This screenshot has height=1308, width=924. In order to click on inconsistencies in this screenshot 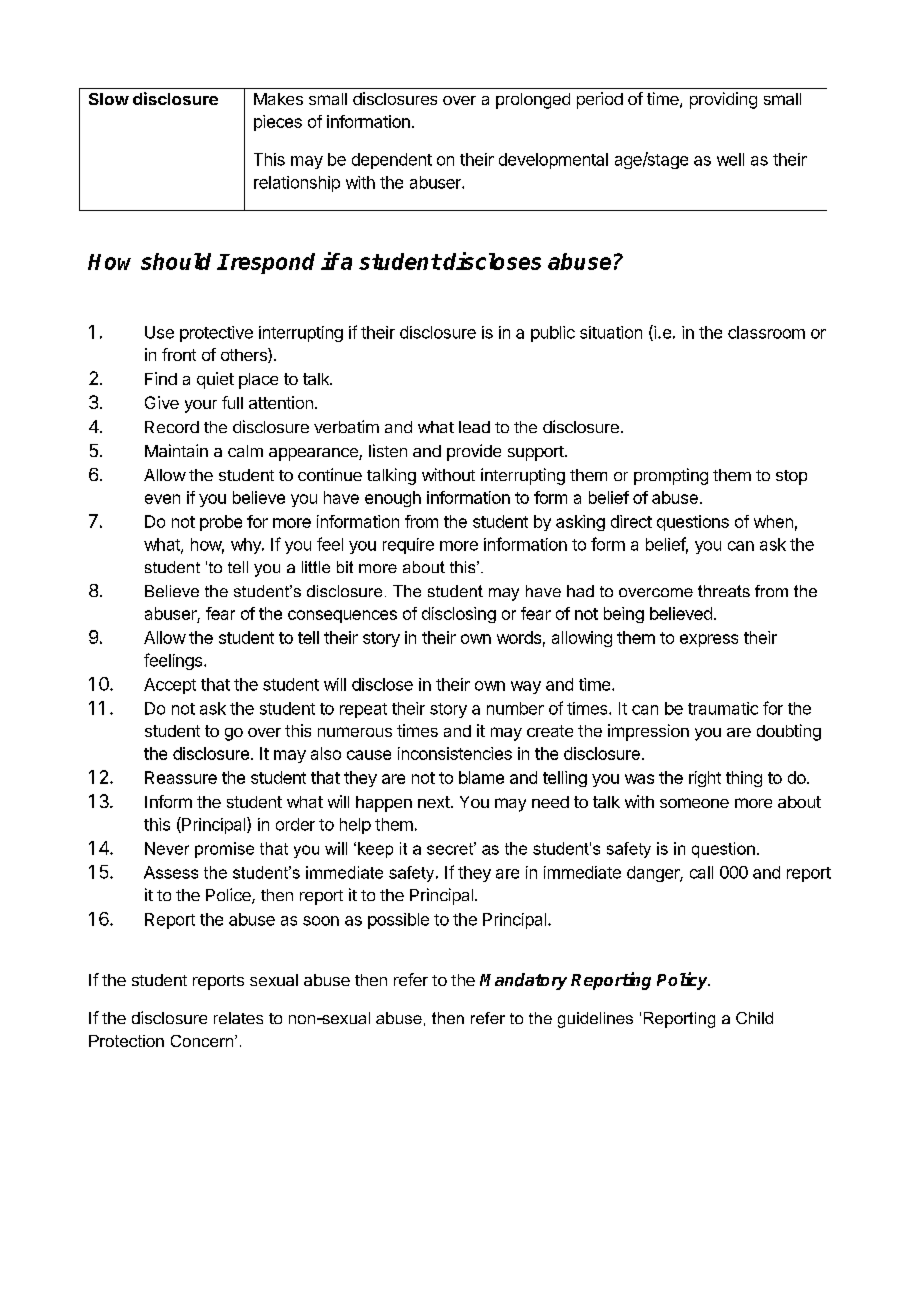, I will do `click(455, 753)`.
